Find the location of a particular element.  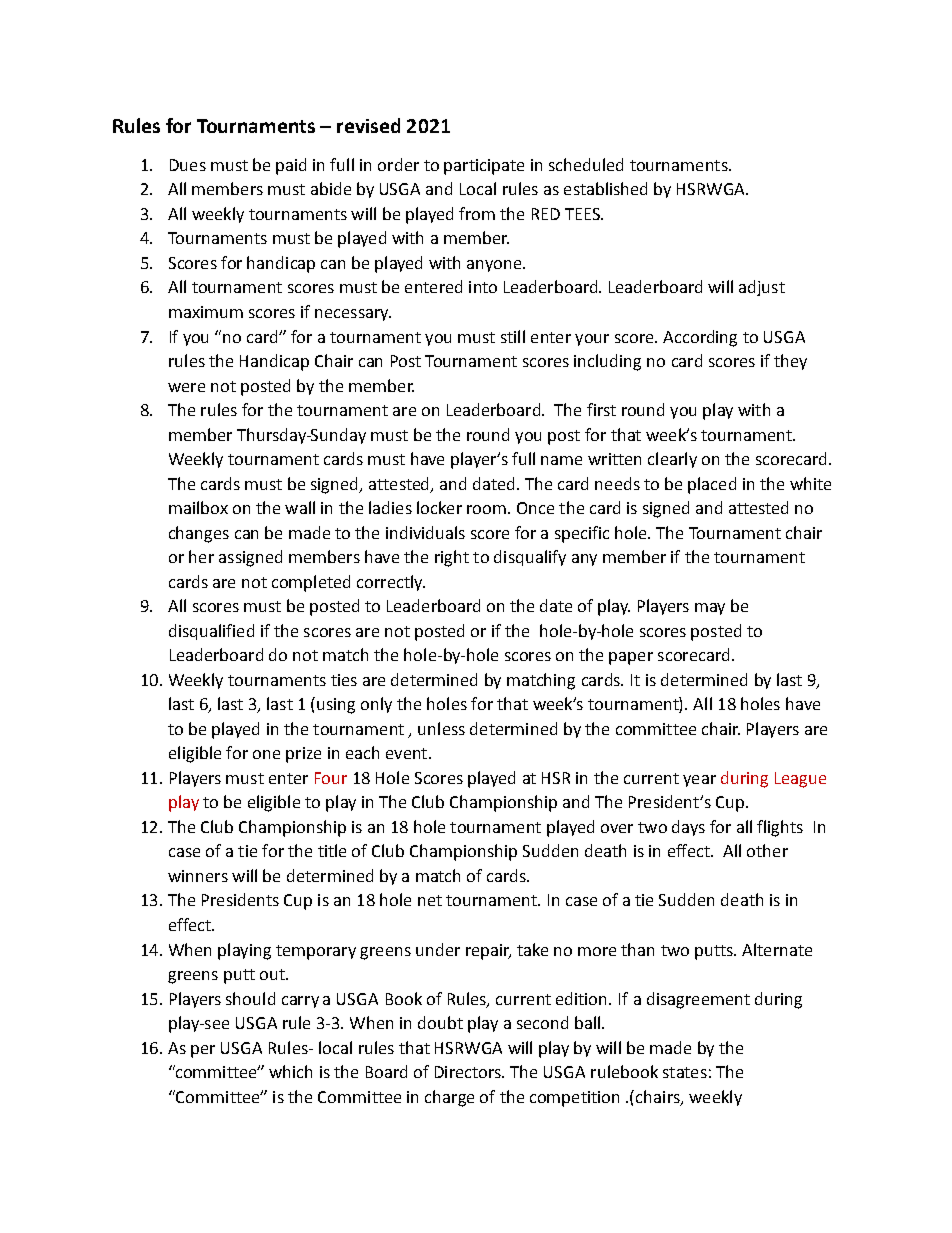

established is located at coordinates (605, 188).
